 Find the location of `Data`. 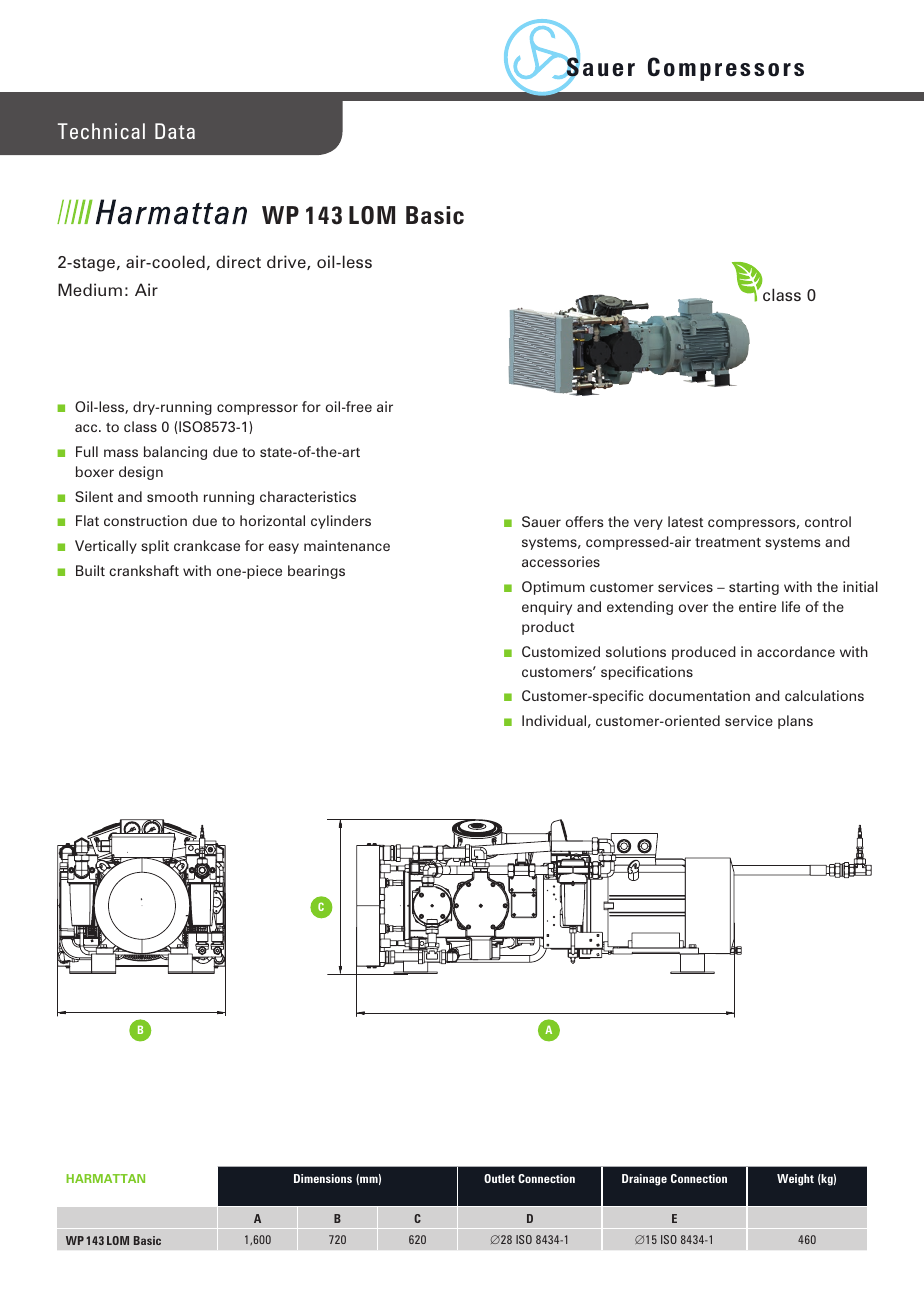

Data is located at coordinates (175, 131).
